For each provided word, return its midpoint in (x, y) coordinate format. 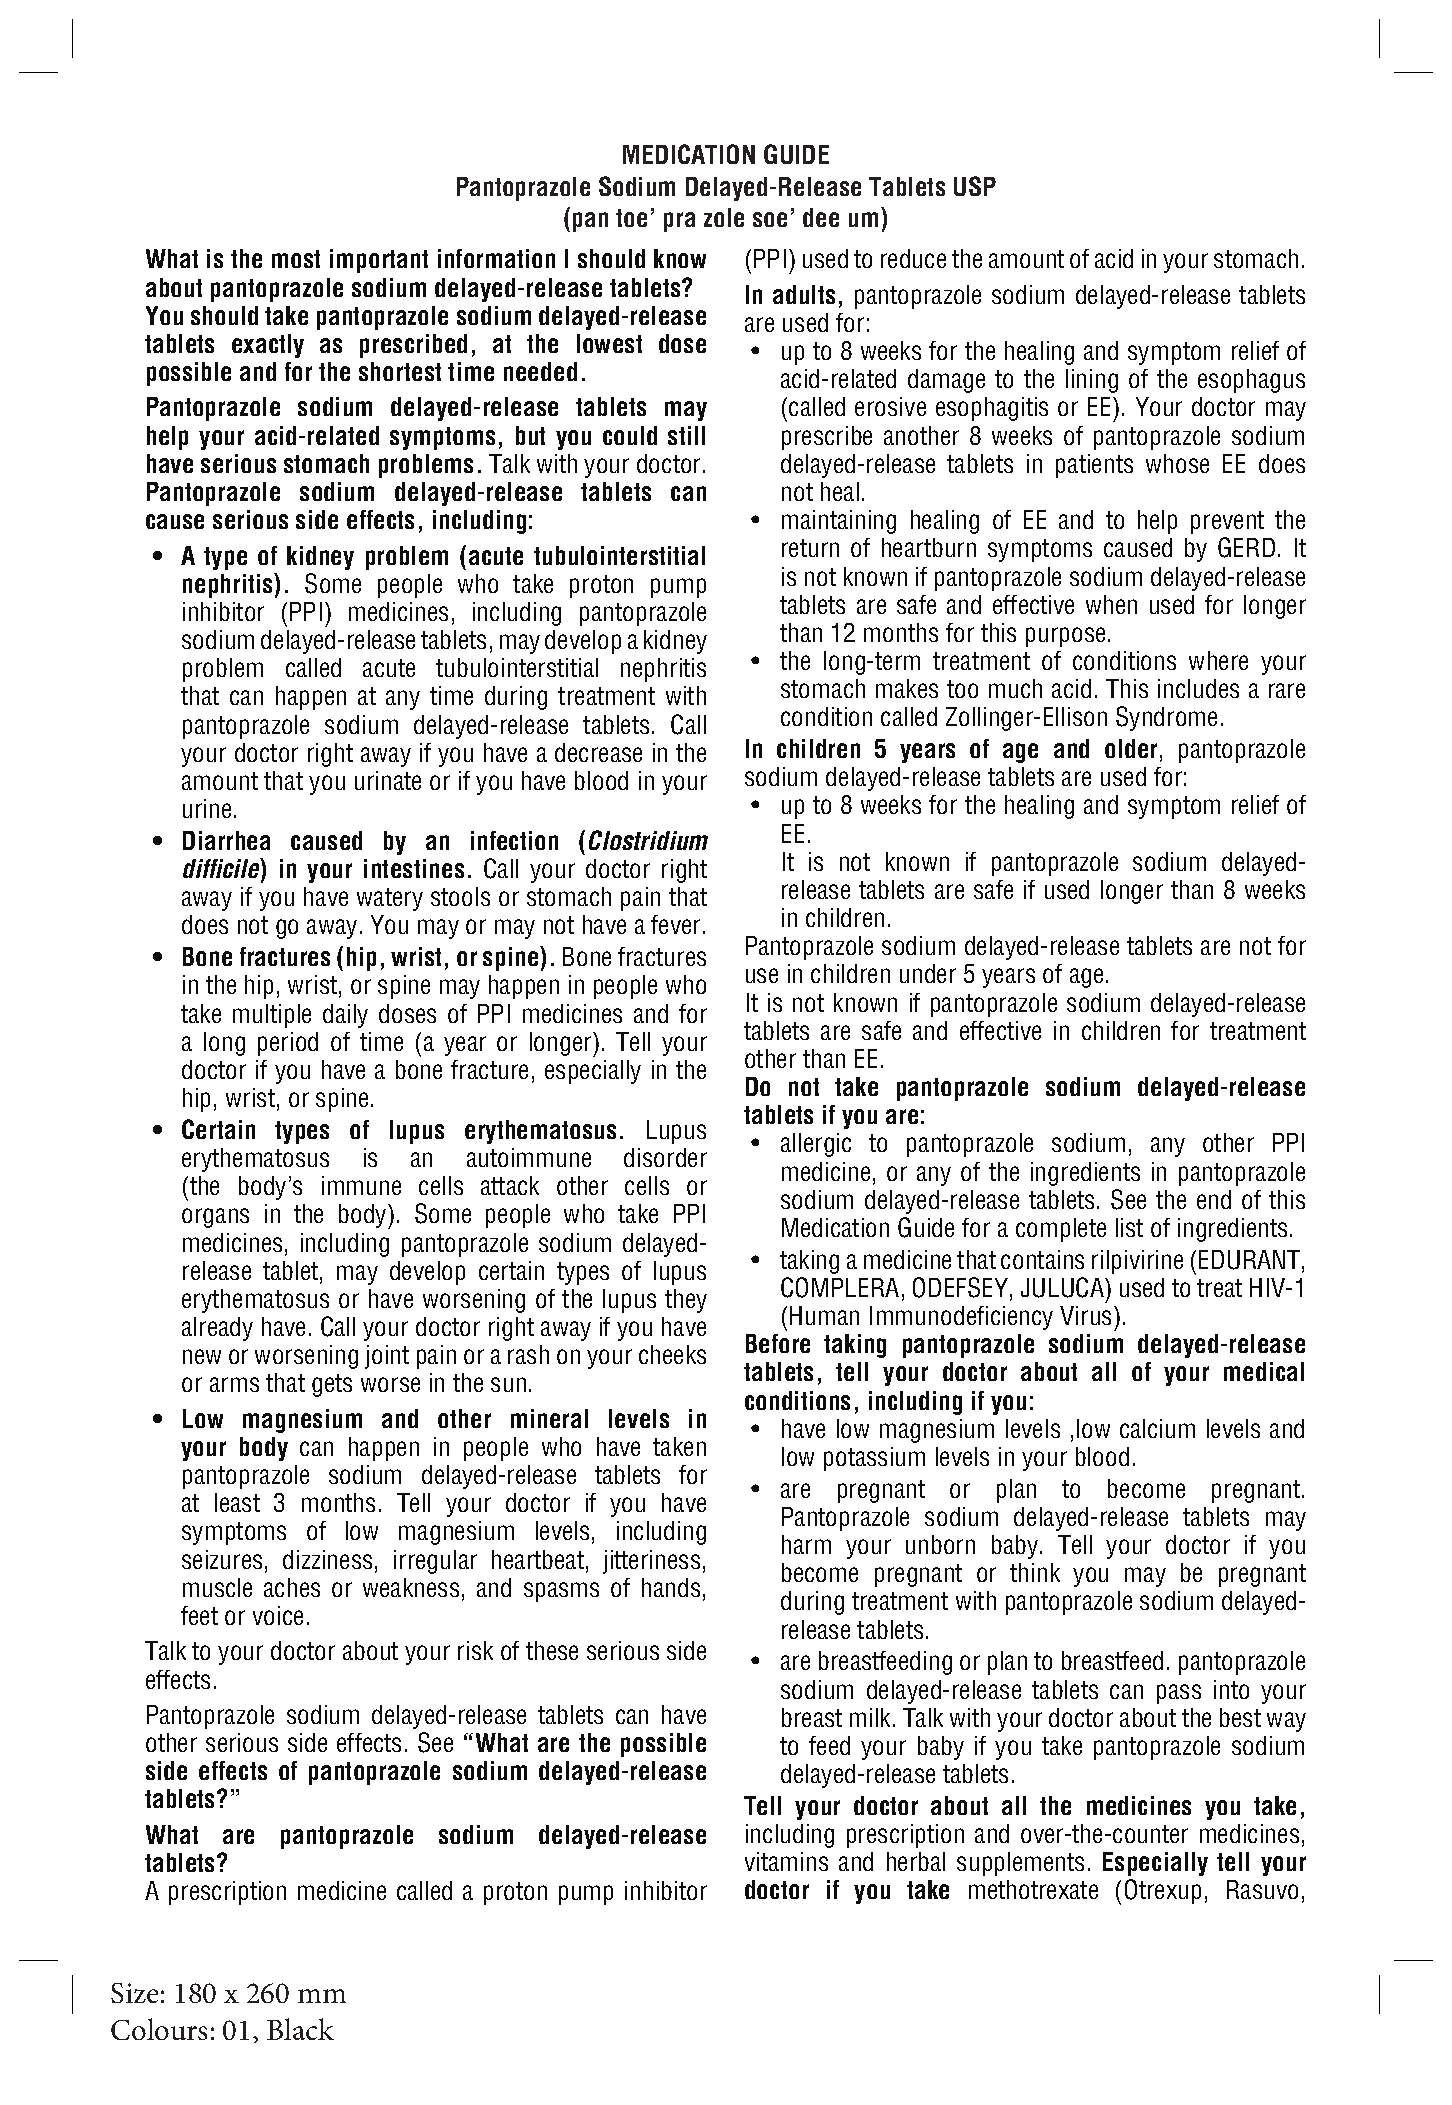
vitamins (786, 1861)
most (296, 259)
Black (300, 2029)
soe (770, 219)
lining (1092, 381)
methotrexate (1033, 1889)
